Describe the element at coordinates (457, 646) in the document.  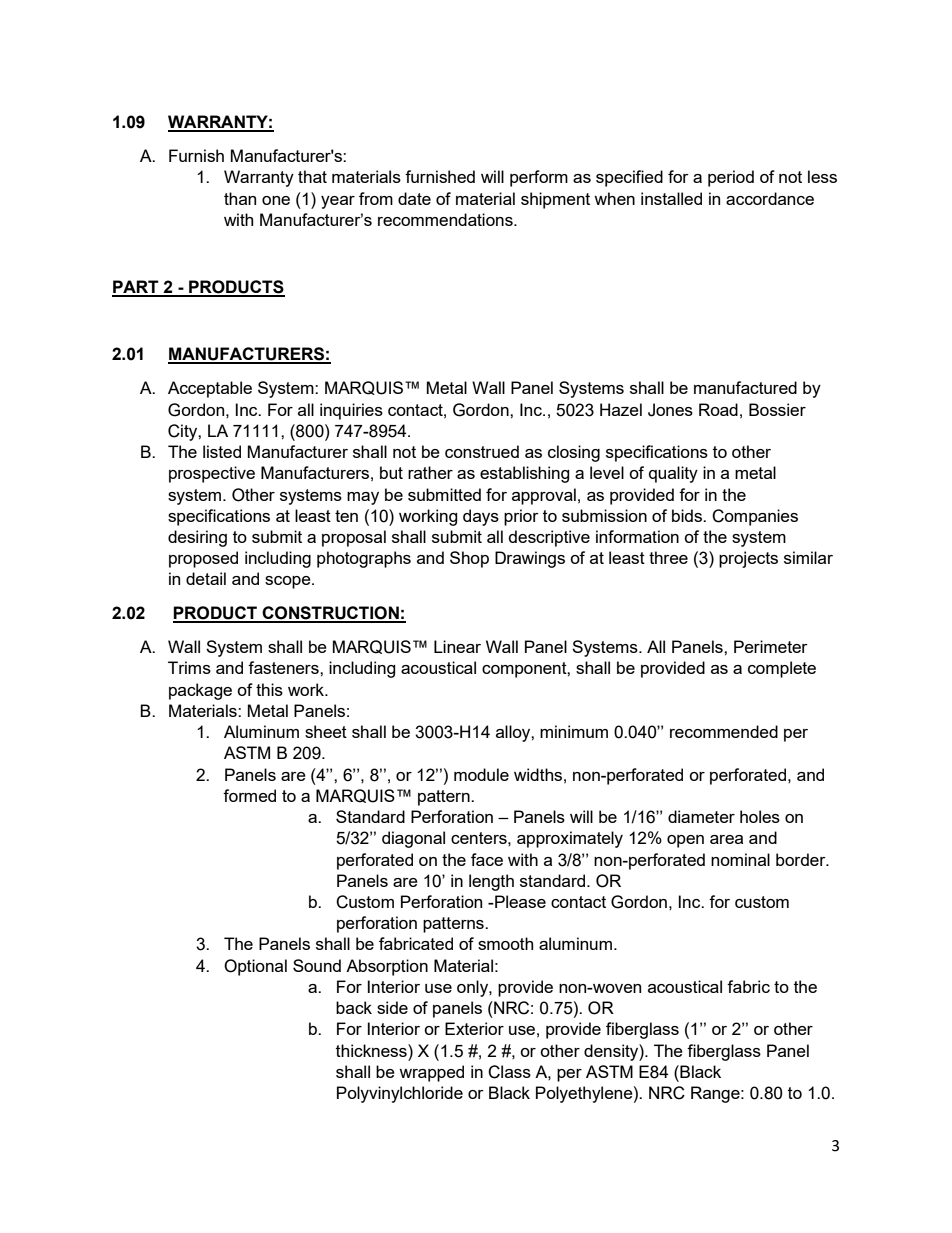
I see `Linear` at that location.
